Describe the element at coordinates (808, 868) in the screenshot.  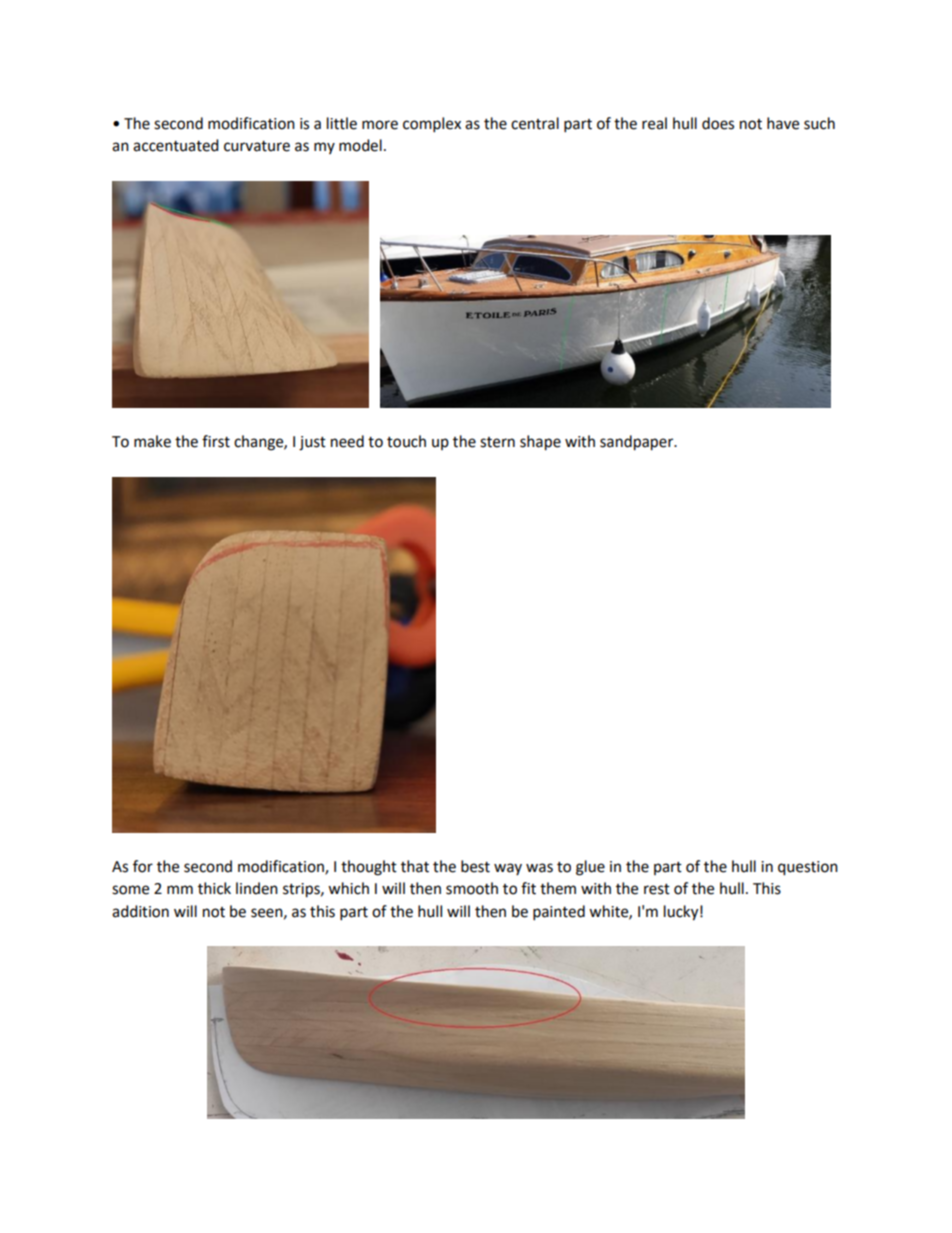
I see `question` at that location.
